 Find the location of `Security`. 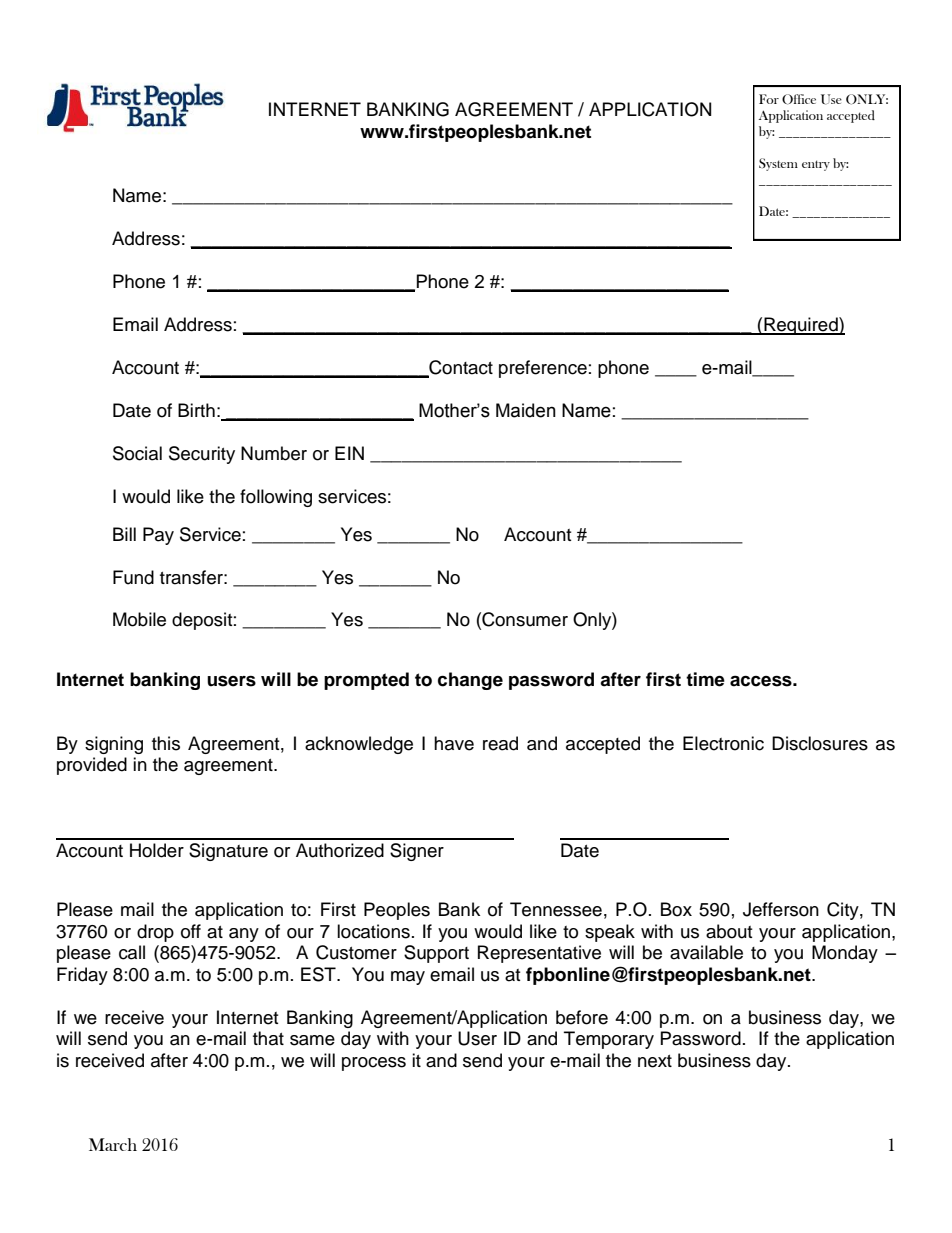

Security is located at coordinates (202, 455).
